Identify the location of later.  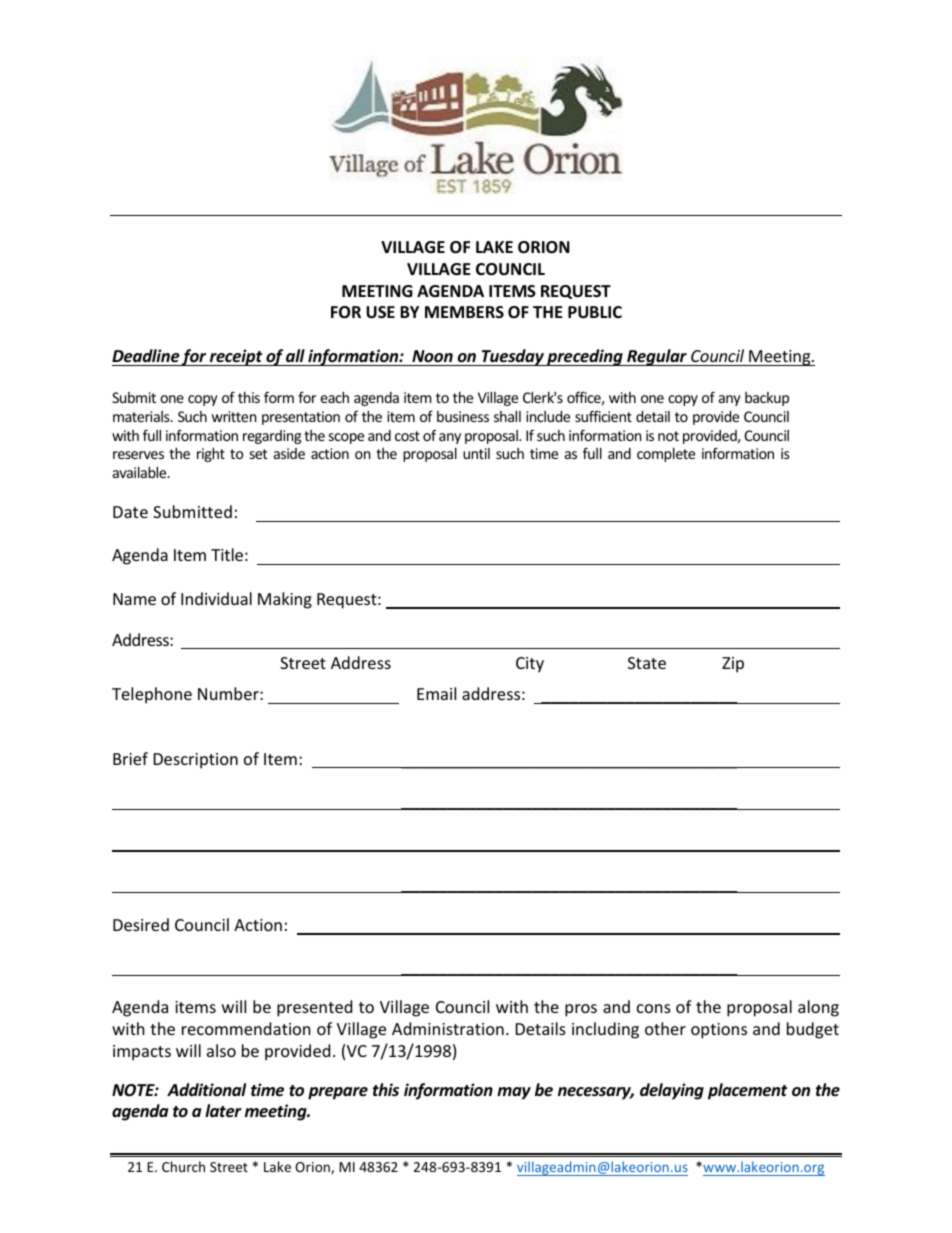
(223, 1111).
